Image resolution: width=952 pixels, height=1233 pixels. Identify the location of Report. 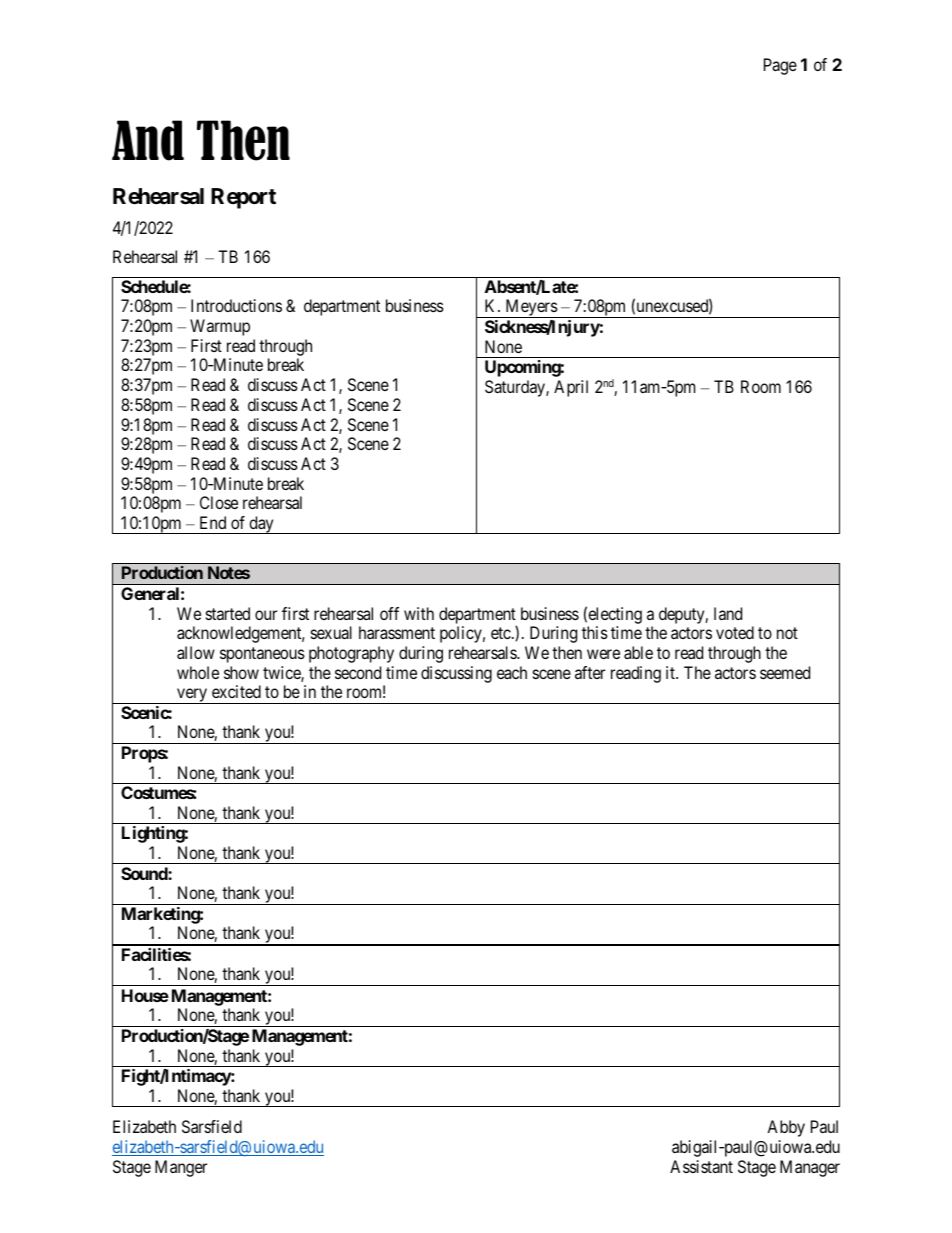
(243, 198).
